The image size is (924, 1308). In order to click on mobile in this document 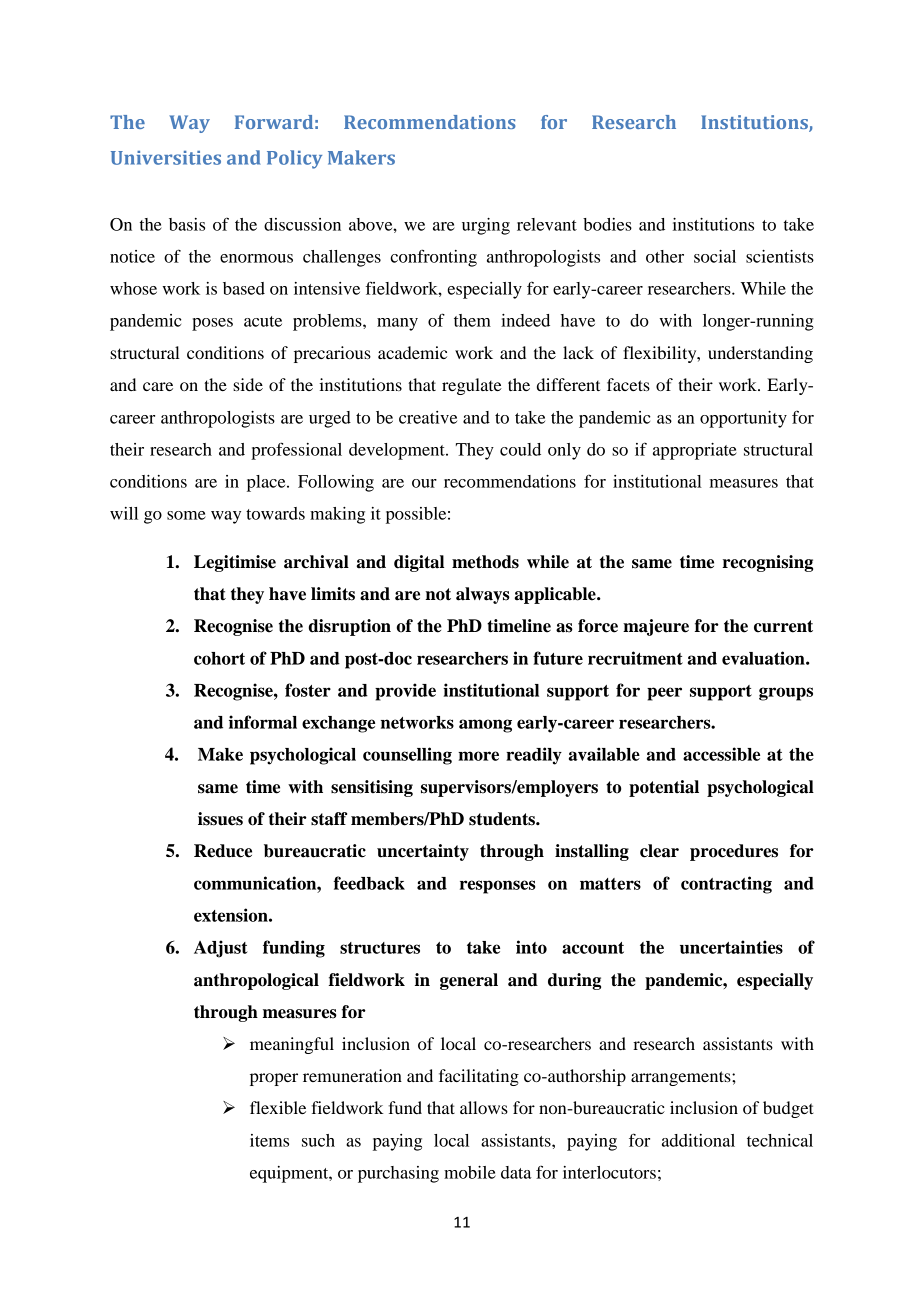, I will do `click(470, 1172)`.
